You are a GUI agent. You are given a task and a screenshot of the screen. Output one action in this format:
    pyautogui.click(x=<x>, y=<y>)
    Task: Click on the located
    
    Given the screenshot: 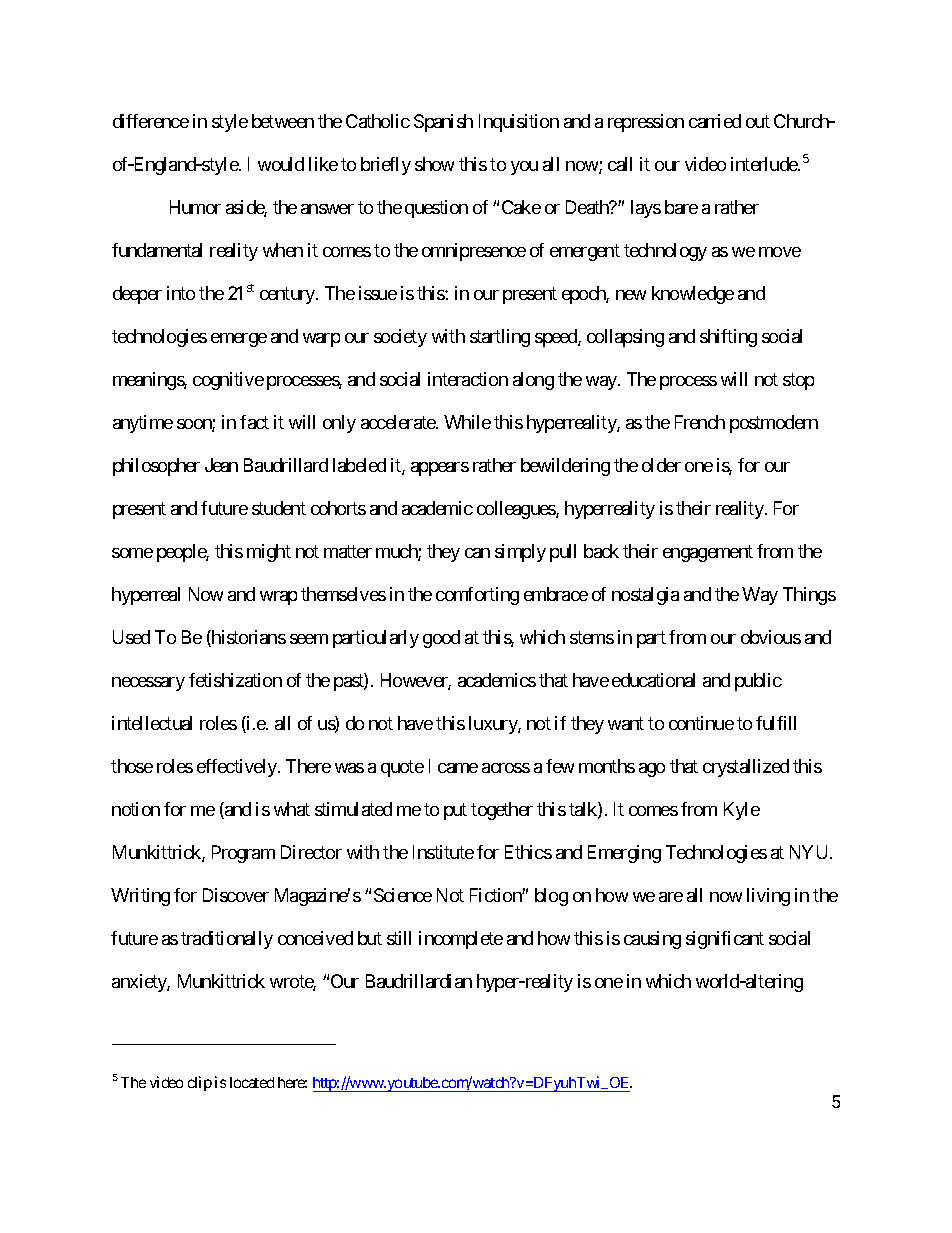 What is the action you would take?
    pyautogui.click(x=252, y=1082)
